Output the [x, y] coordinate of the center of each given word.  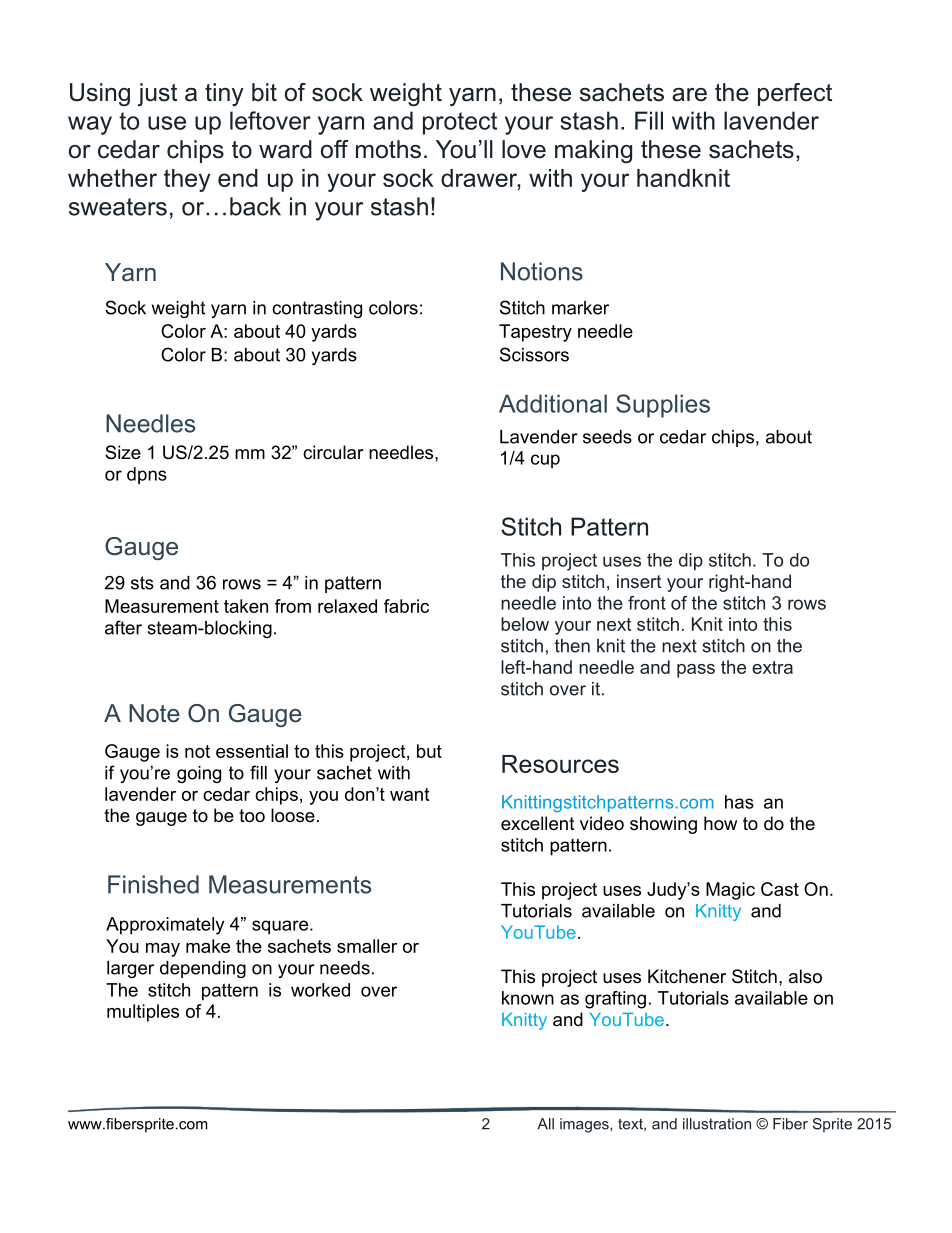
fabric [406, 606]
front [647, 603]
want [409, 794]
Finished [153, 884]
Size [123, 452]
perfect [795, 94]
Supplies [663, 406]
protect [460, 123]
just [157, 94]
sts [142, 583]
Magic [730, 891]
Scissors [534, 354]
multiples [143, 1013]
